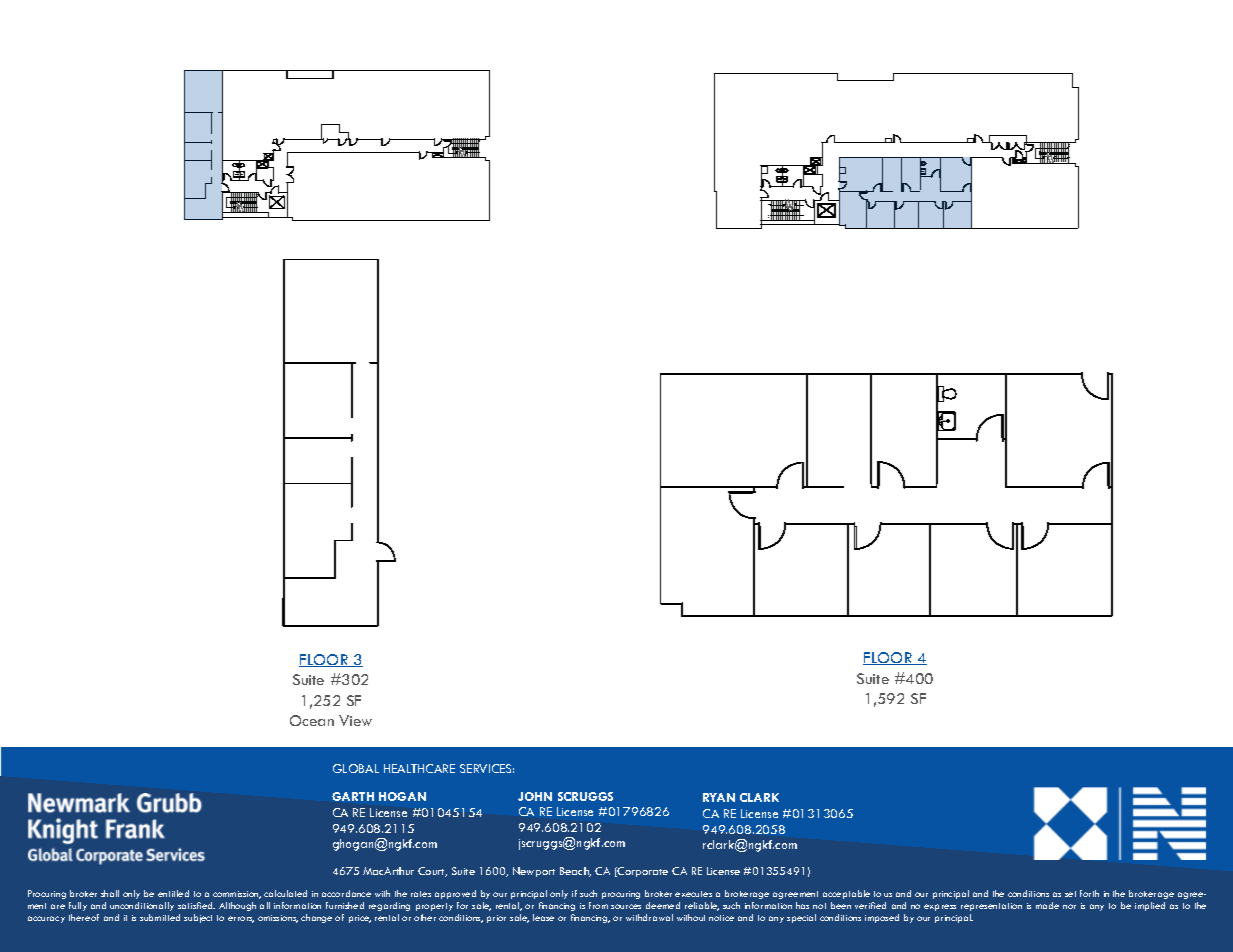 This image has width=1233, height=952. I want to click on View, so click(355, 720).
